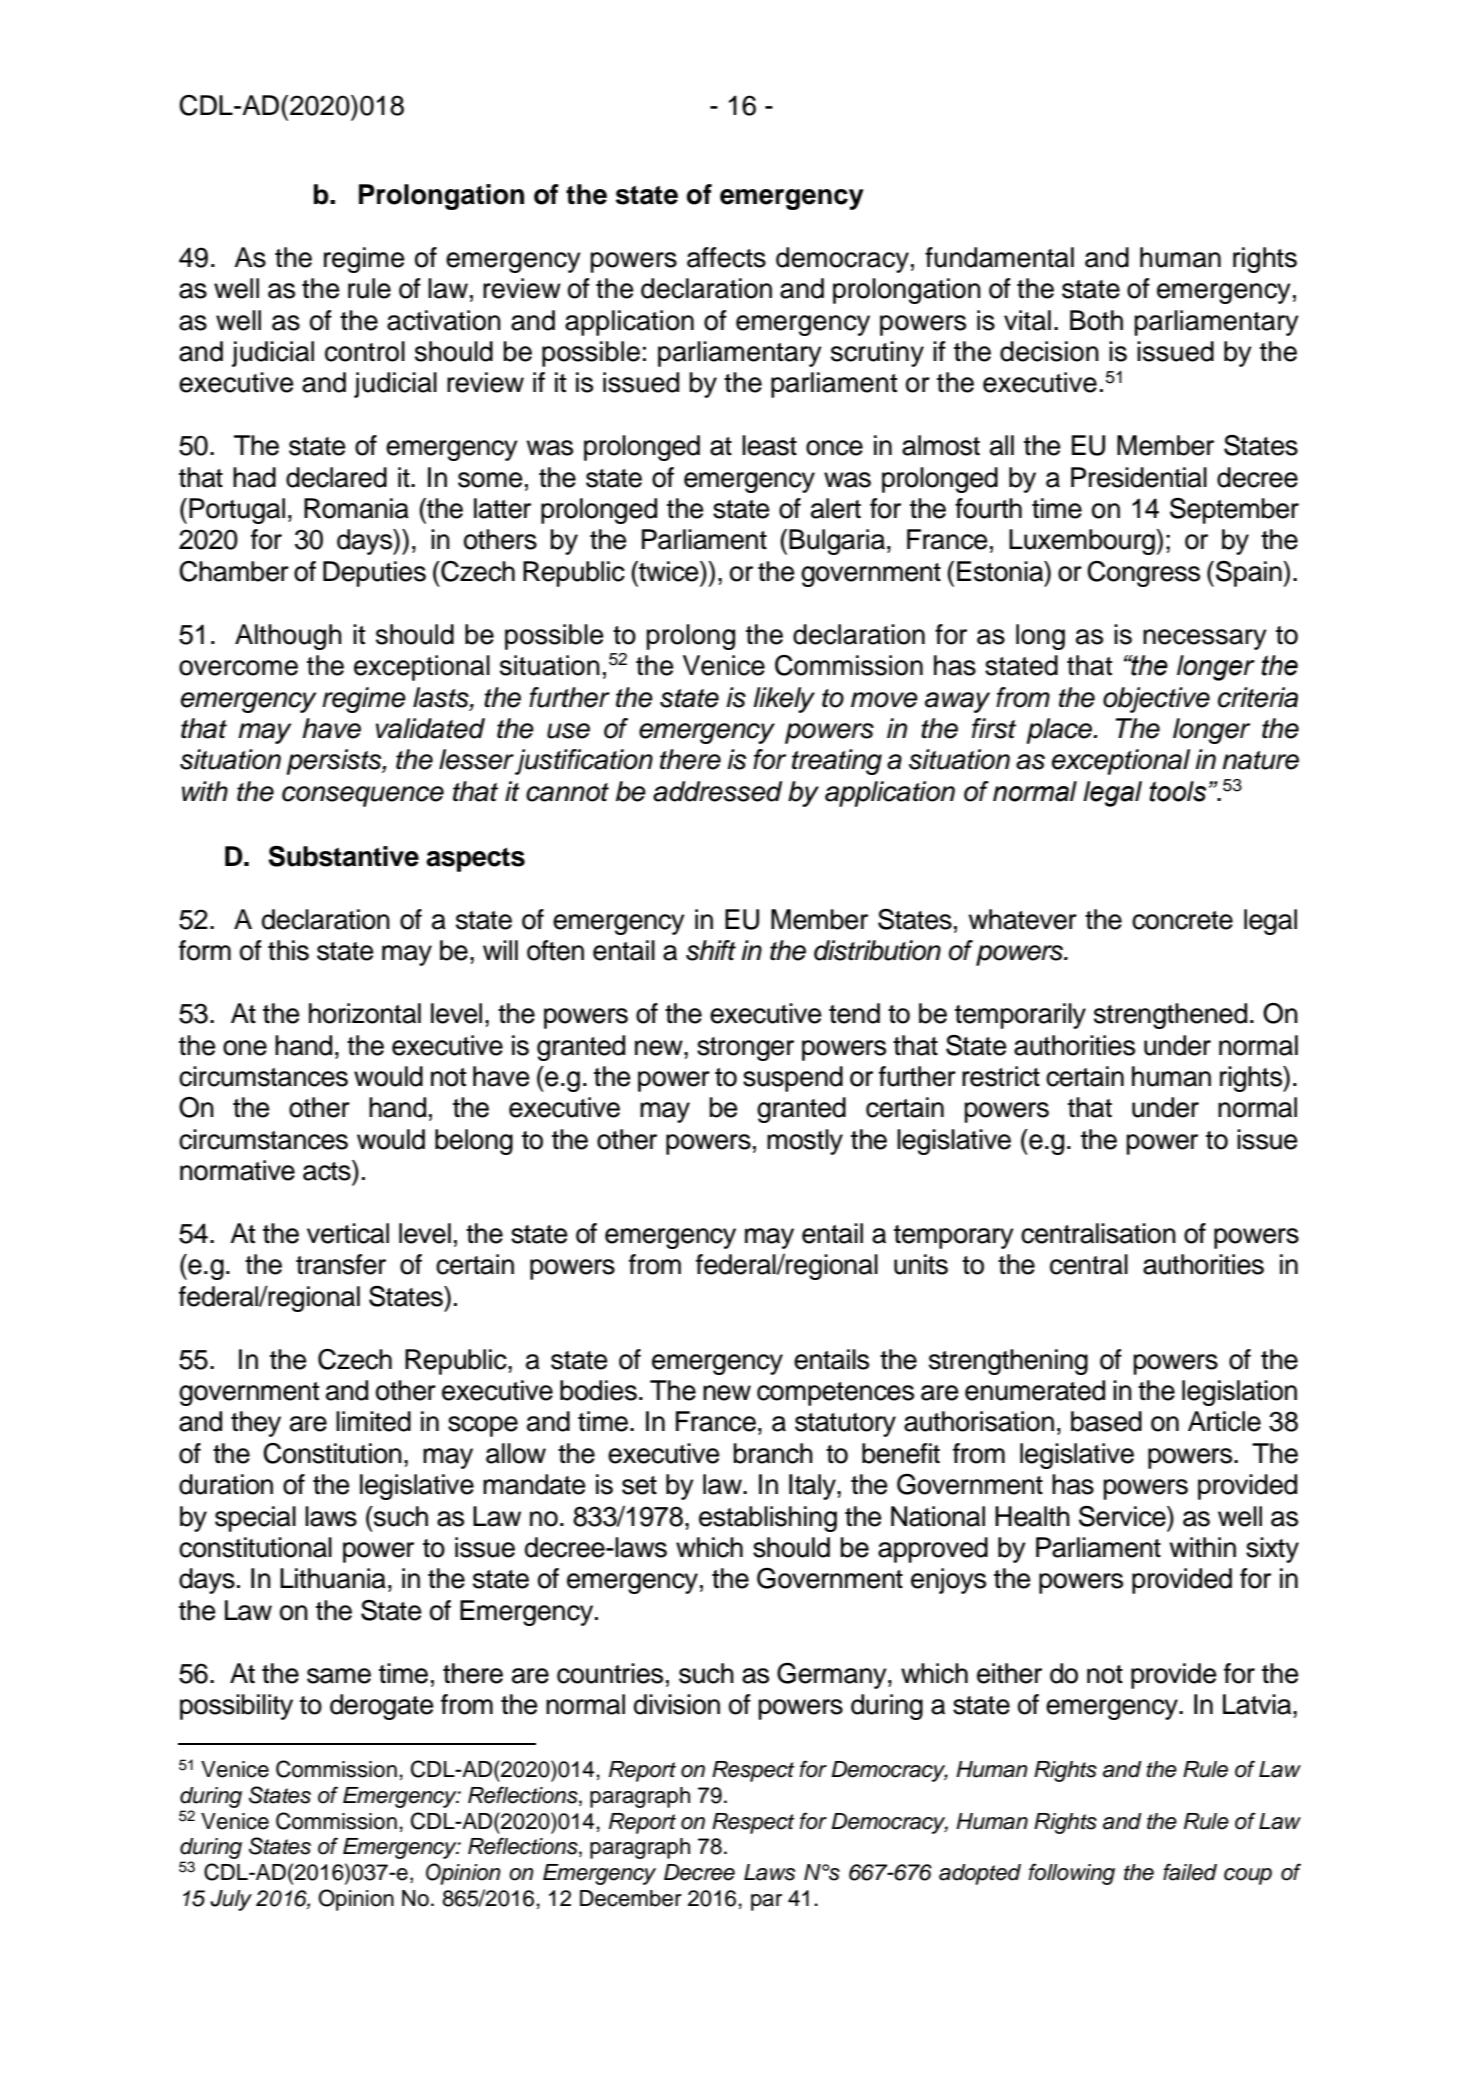 Image resolution: width=1477 pixels, height=2089 pixels. What do you see at coordinates (341, 1264) in the screenshot?
I see `transfer` at bounding box center [341, 1264].
